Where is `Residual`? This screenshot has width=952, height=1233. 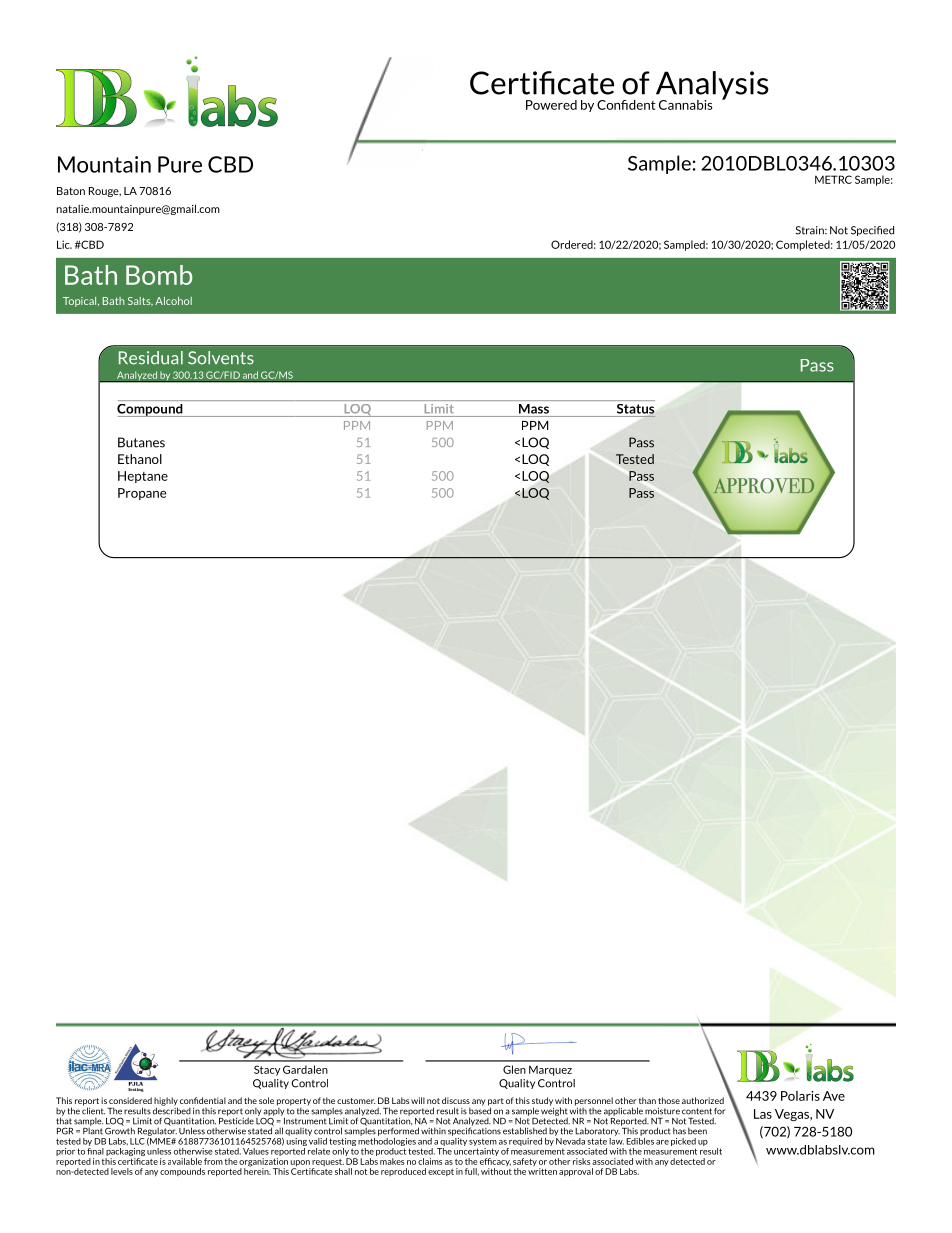
Residual is located at coordinates (151, 358).
